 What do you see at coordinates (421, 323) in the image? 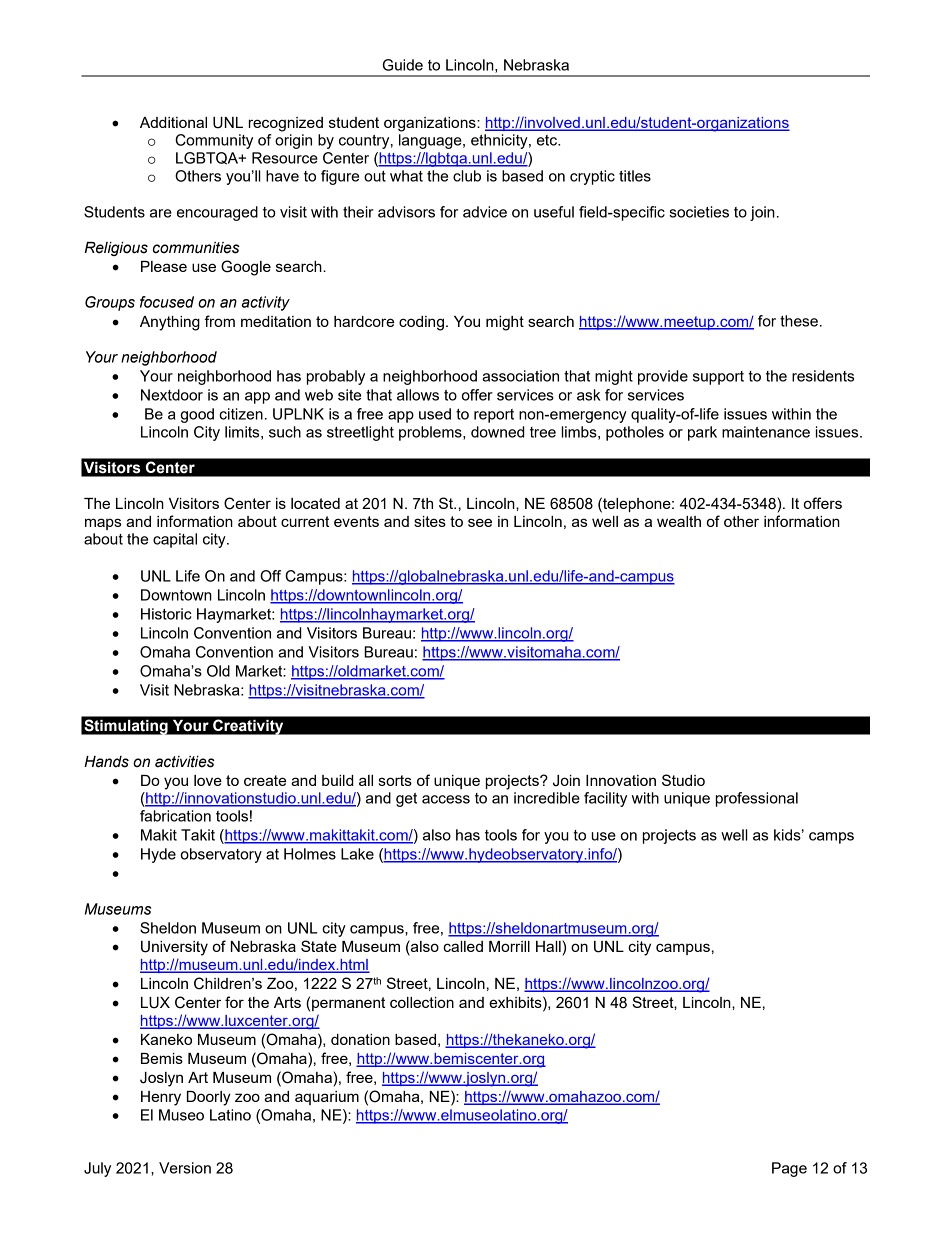
I see `coding` at bounding box center [421, 323].
